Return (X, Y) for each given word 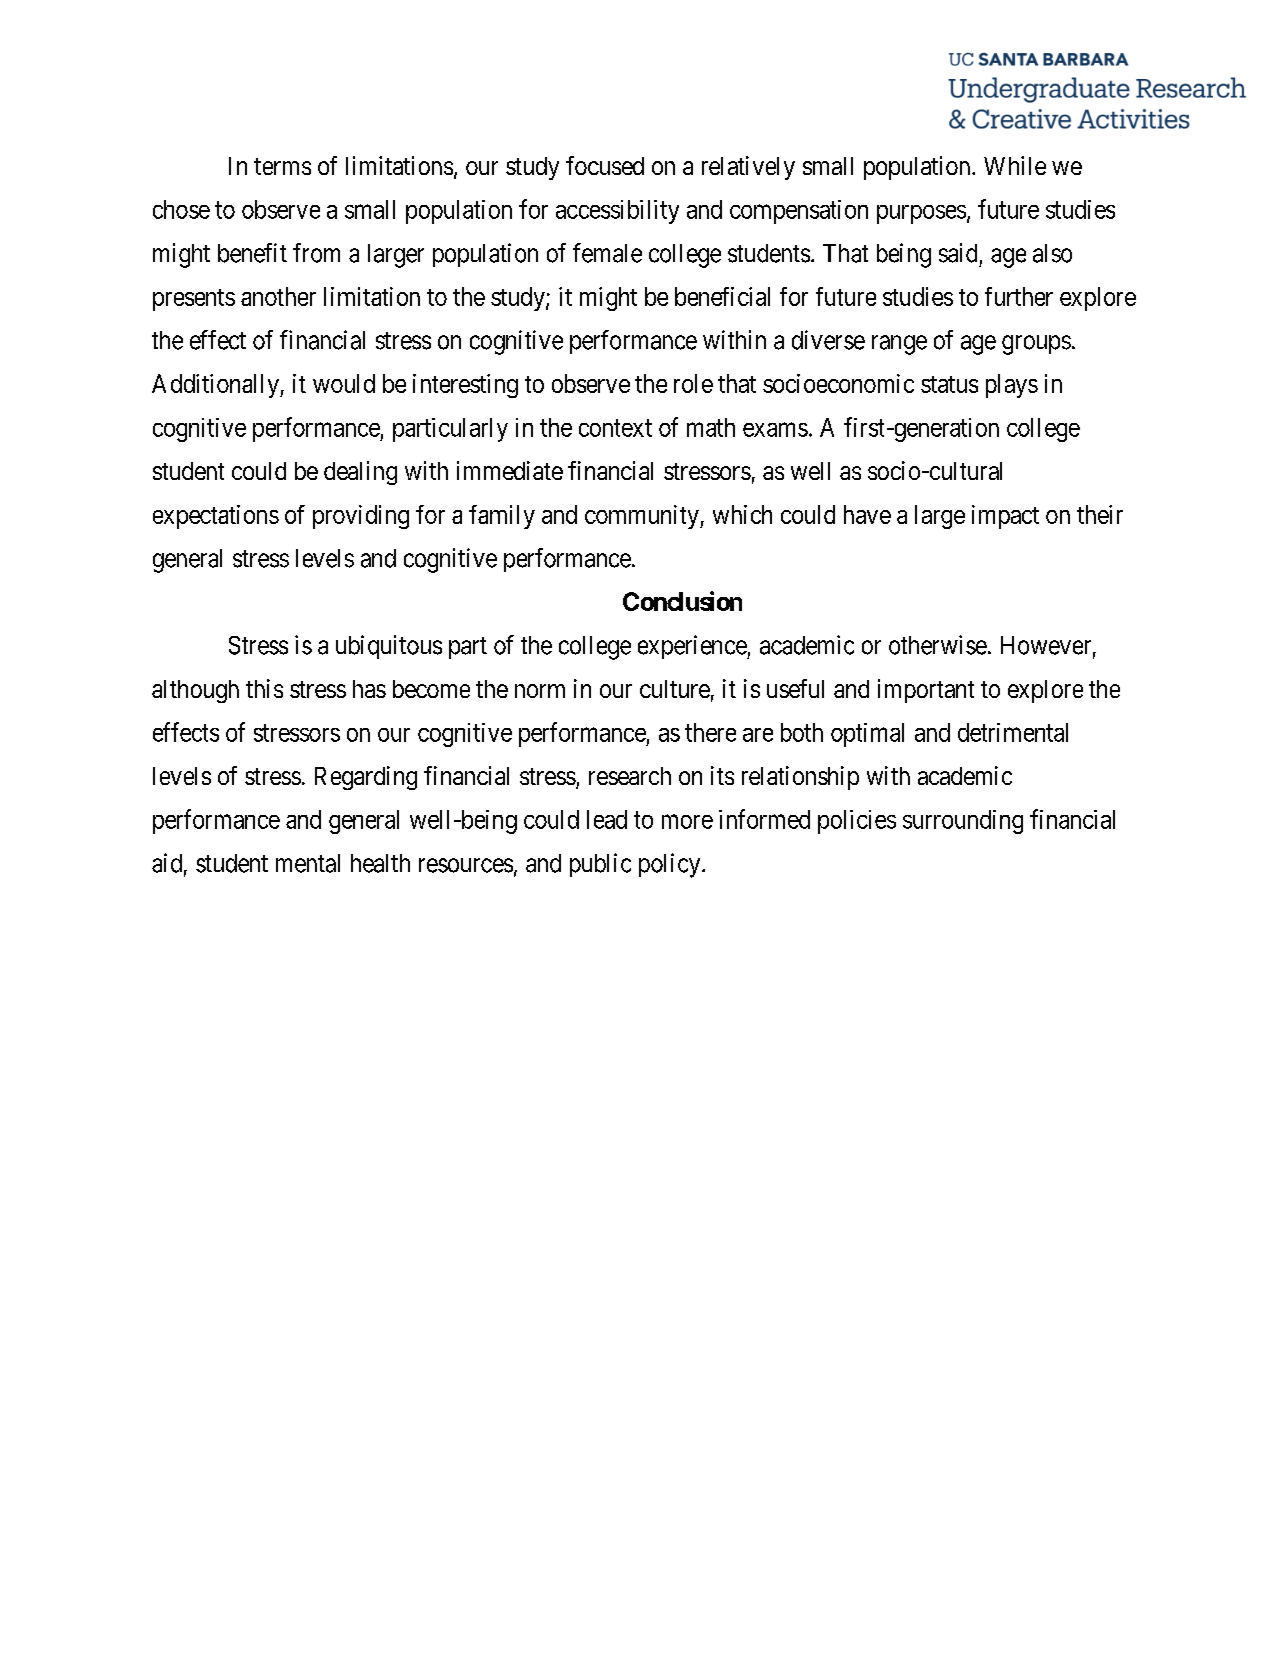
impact (1005, 517)
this (264, 688)
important (926, 691)
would (344, 383)
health (380, 863)
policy (671, 865)
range (899, 345)
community (643, 517)
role (693, 383)
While (1015, 165)
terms (282, 166)
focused (605, 165)
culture (675, 689)
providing (361, 517)
